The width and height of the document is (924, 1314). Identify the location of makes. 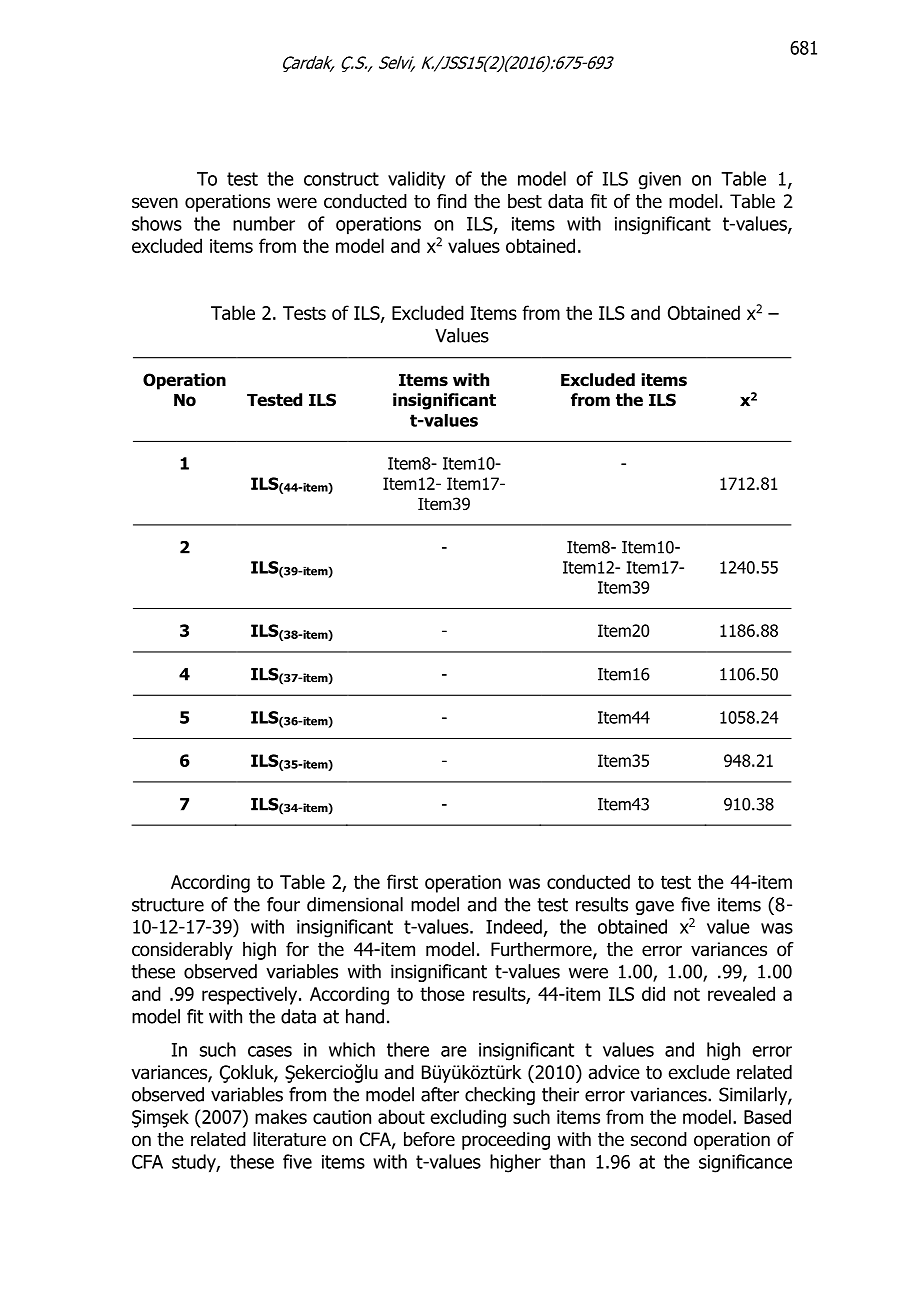
(281, 1116).
